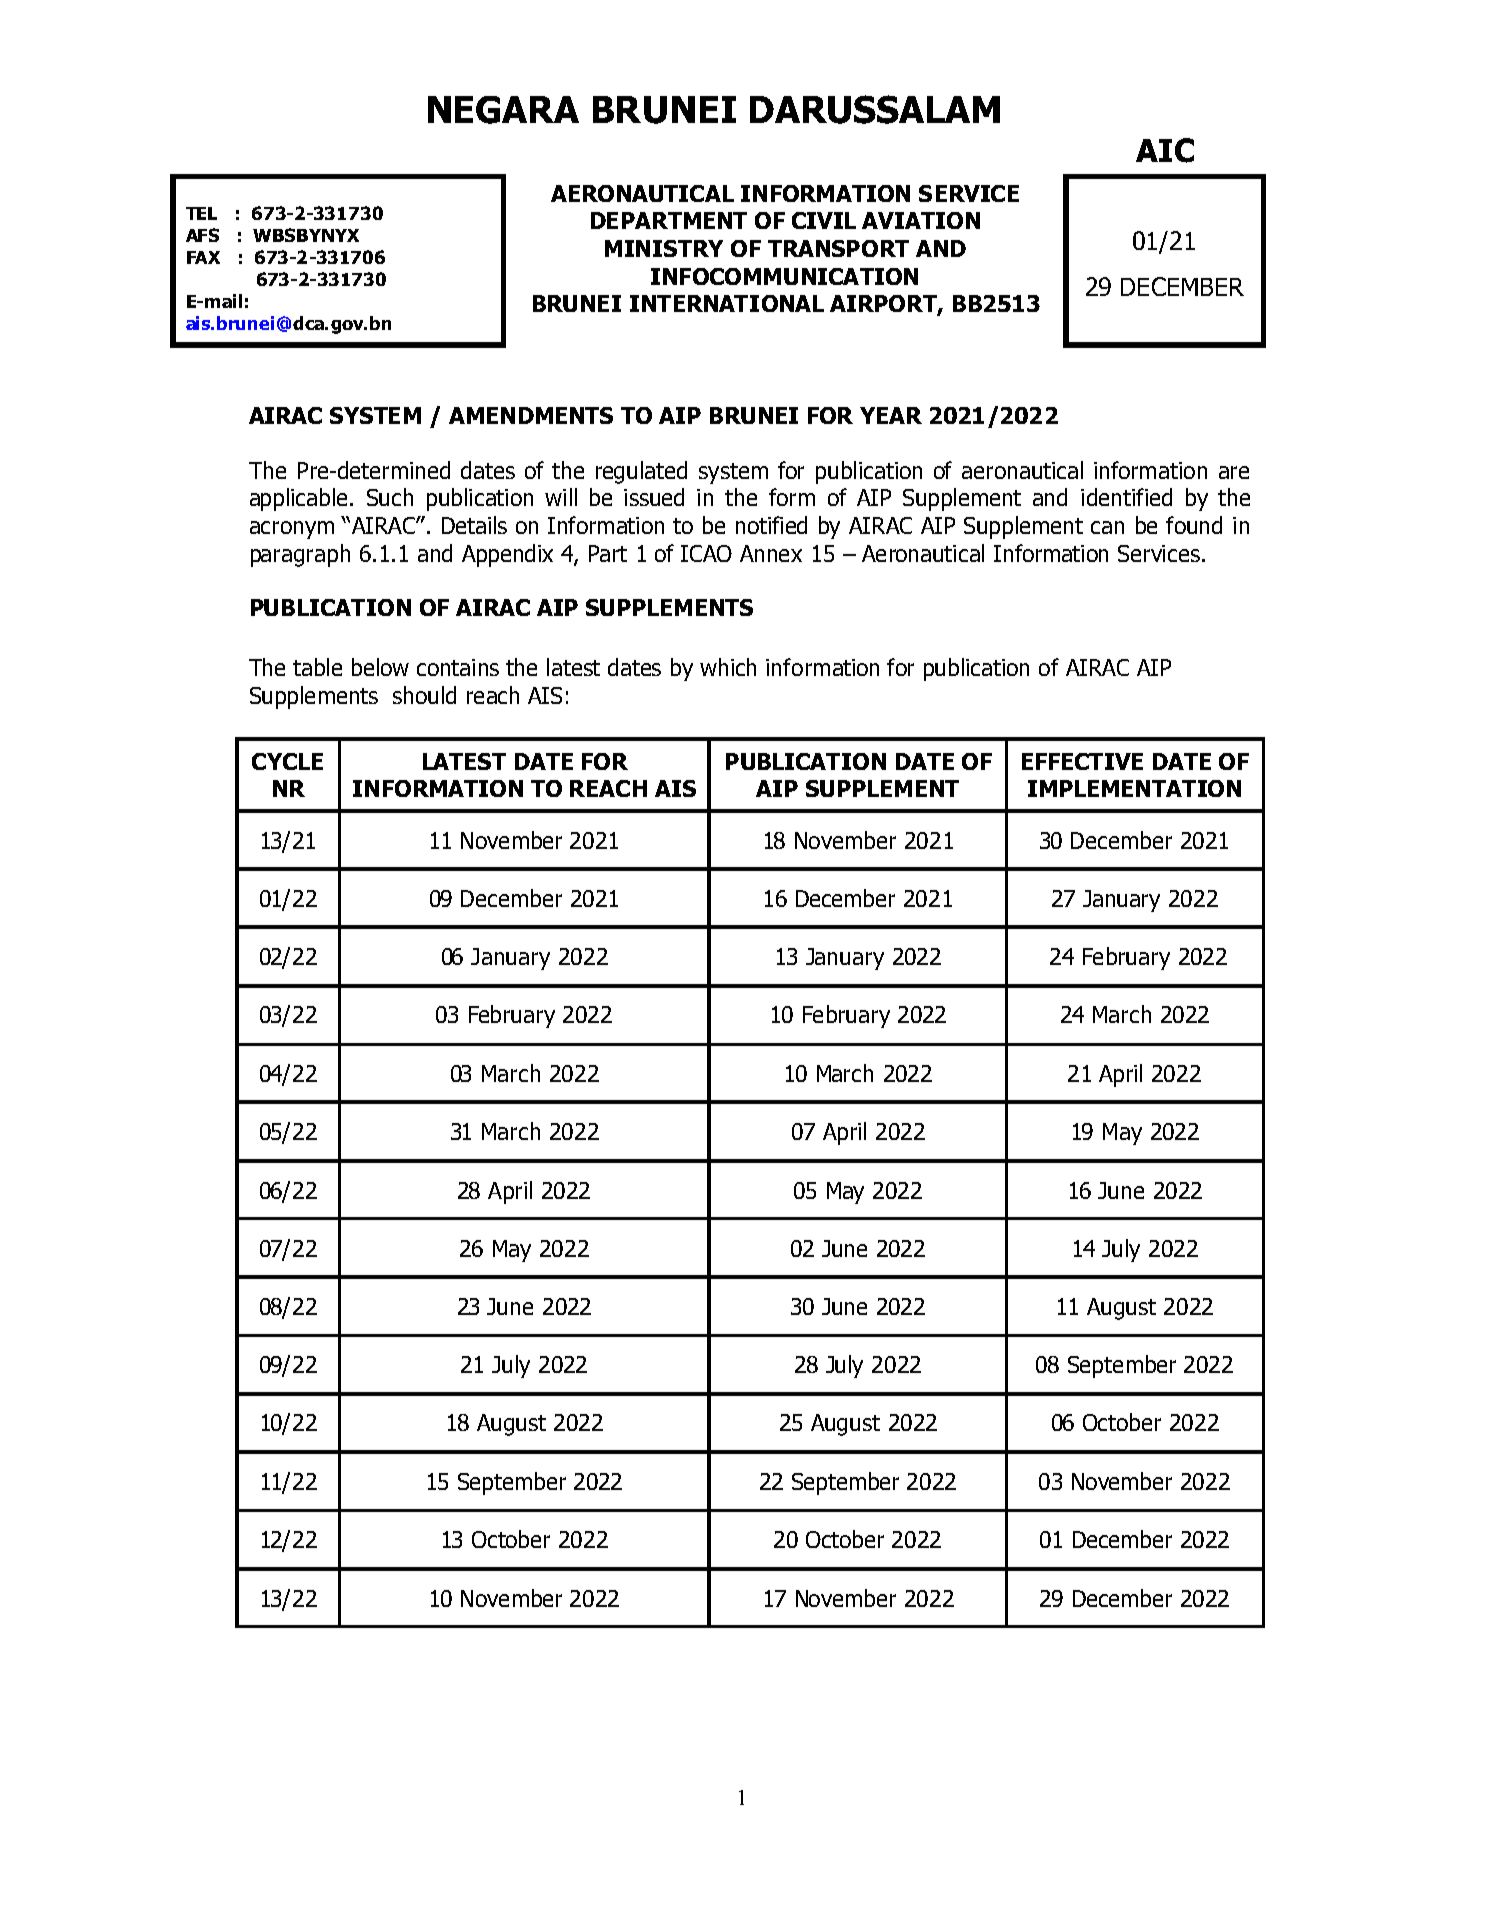  What do you see at coordinates (728, 667) in the screenshot?
I see `which` at bounding box center [728, 667].
